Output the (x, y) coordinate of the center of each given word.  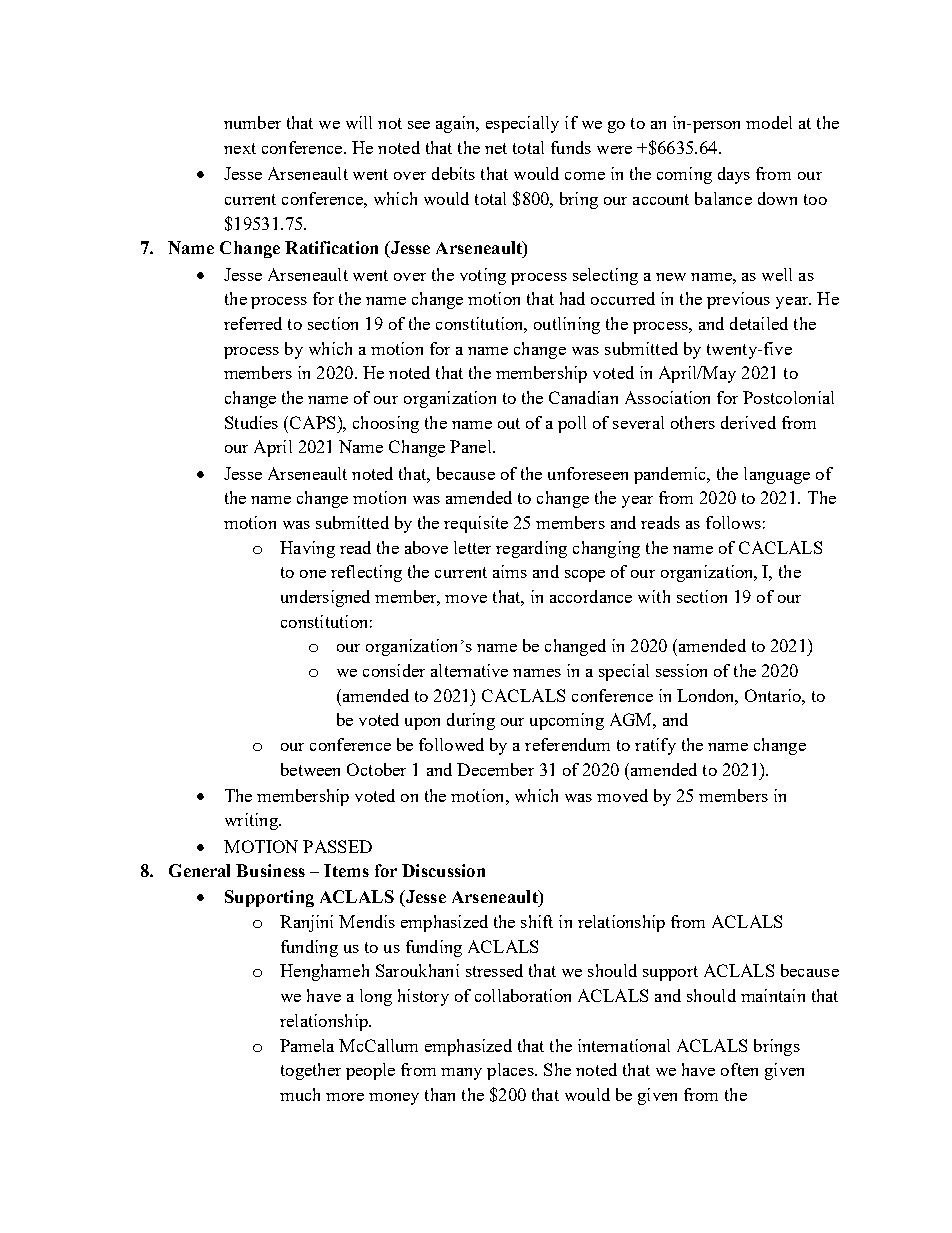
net (496, 148)
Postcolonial (788, 397)
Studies (251, 422)
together (311, 1071)
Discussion (443, 870)
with (654, 596)
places (511, 1071)
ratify (655, 746)
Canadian (583, 397)
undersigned (325, 598)
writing (252, 821)
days (734, 175)
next (240, 148)
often (739, 1069)
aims (510, 571)
